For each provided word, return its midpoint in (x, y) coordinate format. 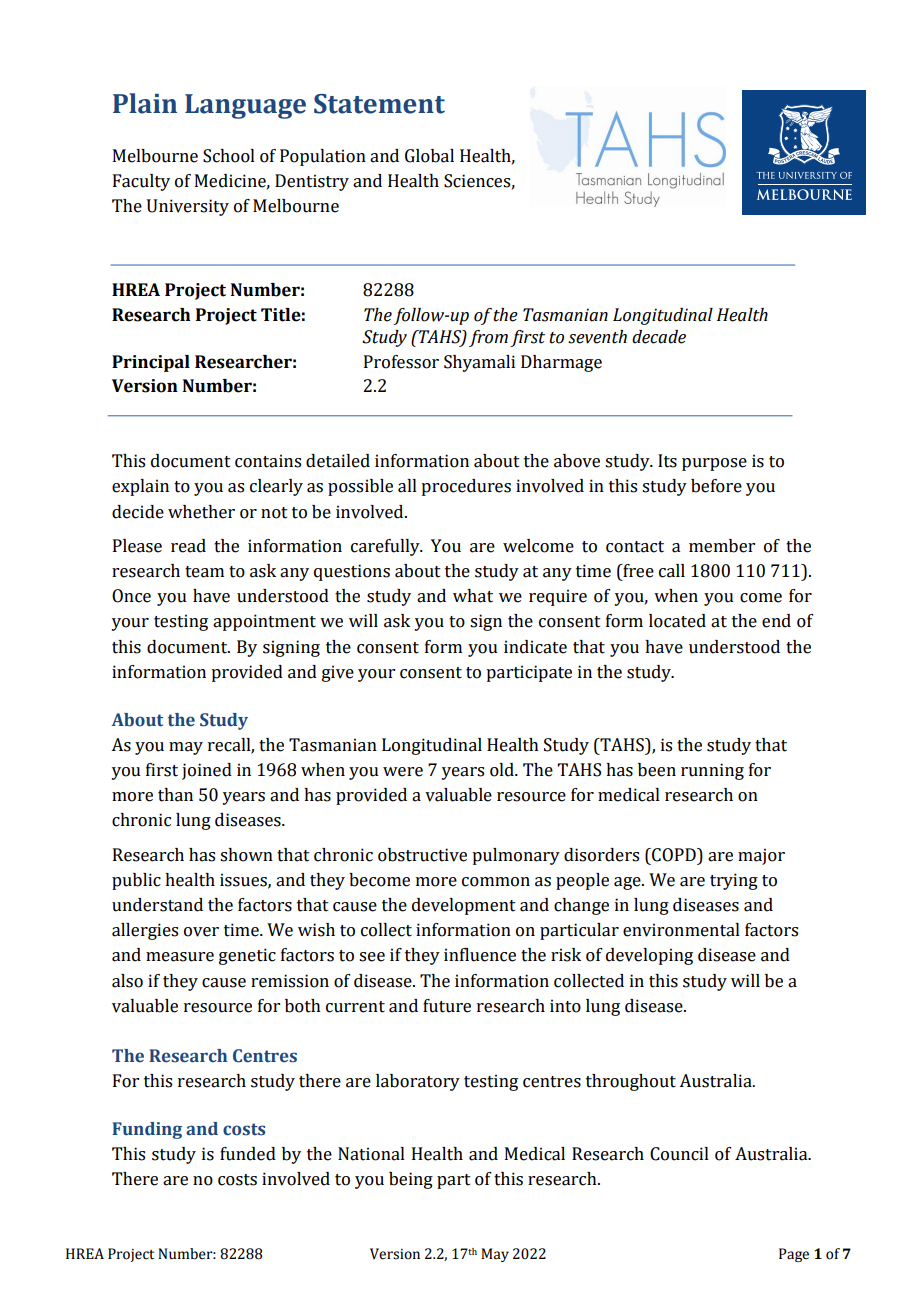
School (229, 156)
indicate (535, 647)
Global (429, 156)
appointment (264, 622)
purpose (714, 464)
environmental (681, 930)
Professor (401, 362)
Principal (151, 363)
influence (480, 955)
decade (659, 337)
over (201, 932)
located (677, 621)
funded (248, 1154)
